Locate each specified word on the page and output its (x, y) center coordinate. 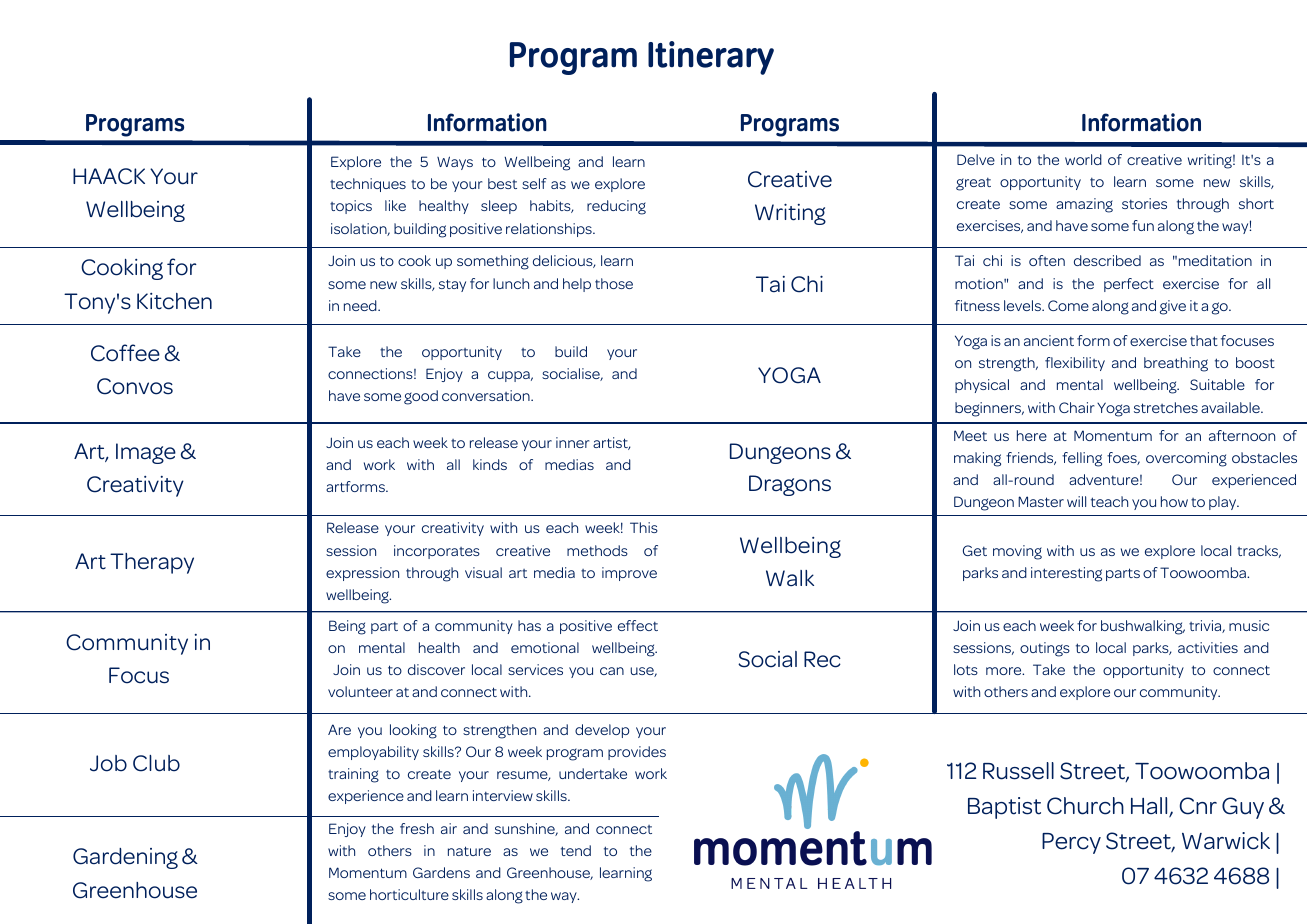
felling (1082, 459)
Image (146, 453)
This (644, 527)
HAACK (109, 176)
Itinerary (711, 58)
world (1083, 159)
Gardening (125, 858)
